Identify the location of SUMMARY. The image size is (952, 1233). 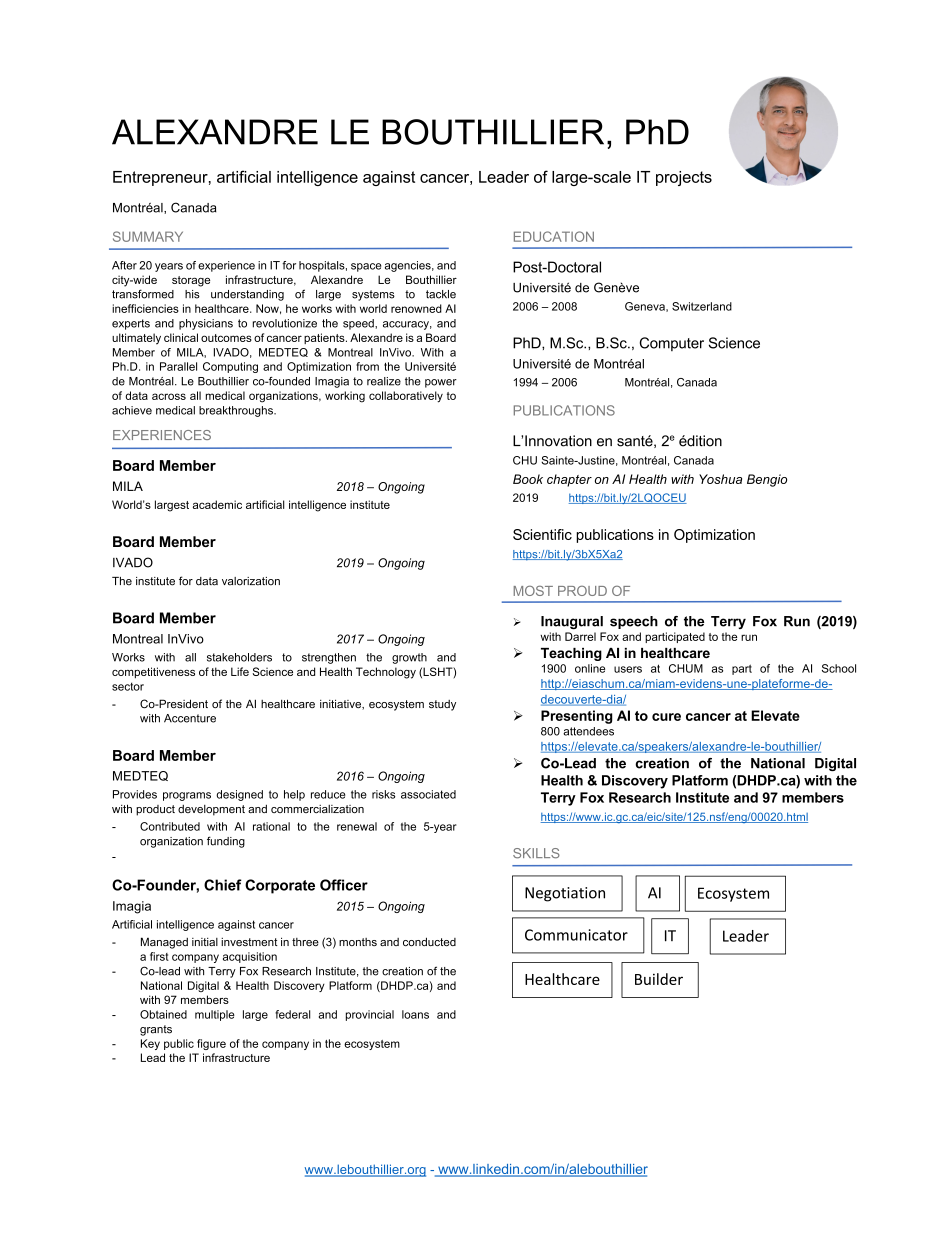
(148, 236).
